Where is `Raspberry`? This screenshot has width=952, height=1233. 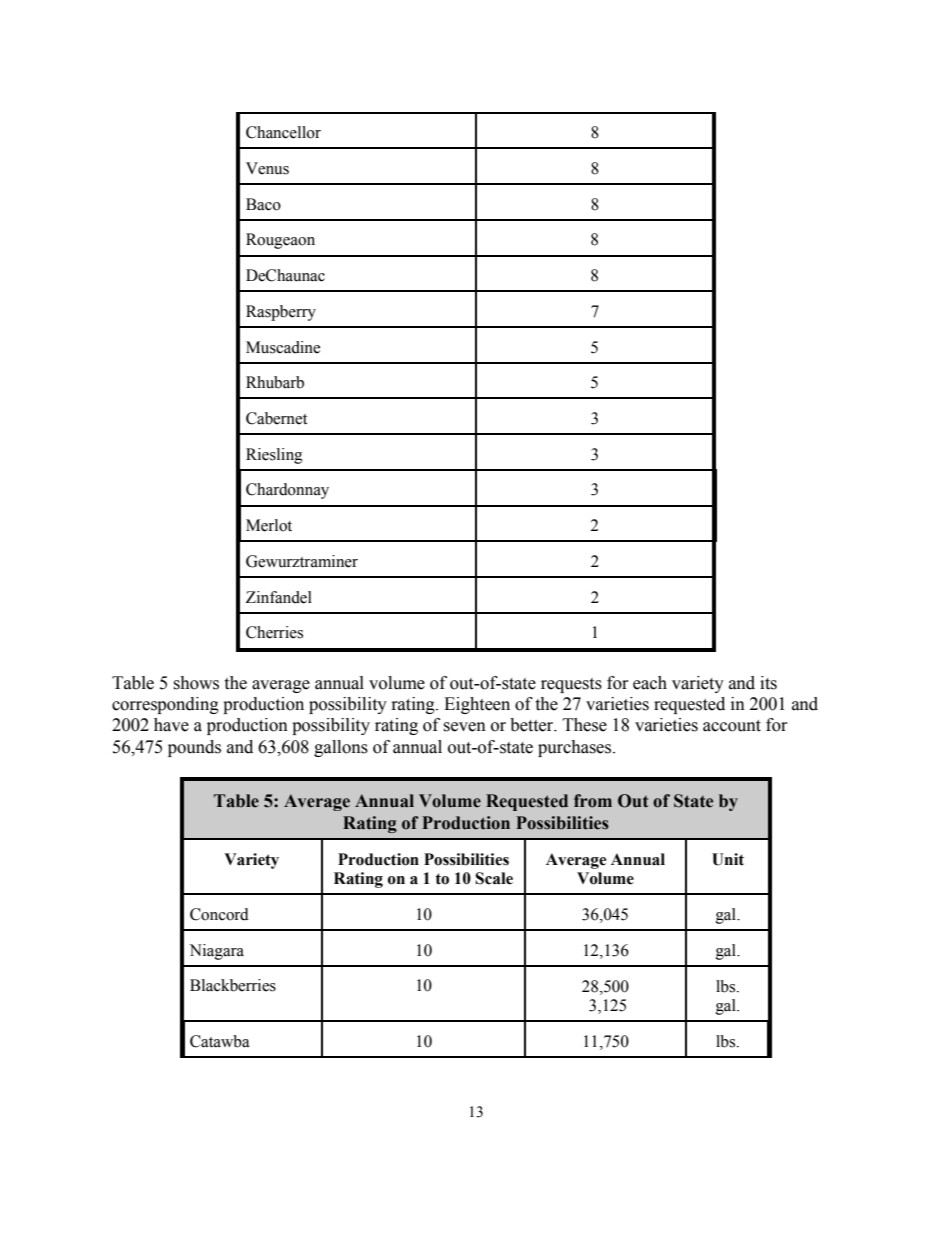
Raspberry is located at coordinates (281, 313).
